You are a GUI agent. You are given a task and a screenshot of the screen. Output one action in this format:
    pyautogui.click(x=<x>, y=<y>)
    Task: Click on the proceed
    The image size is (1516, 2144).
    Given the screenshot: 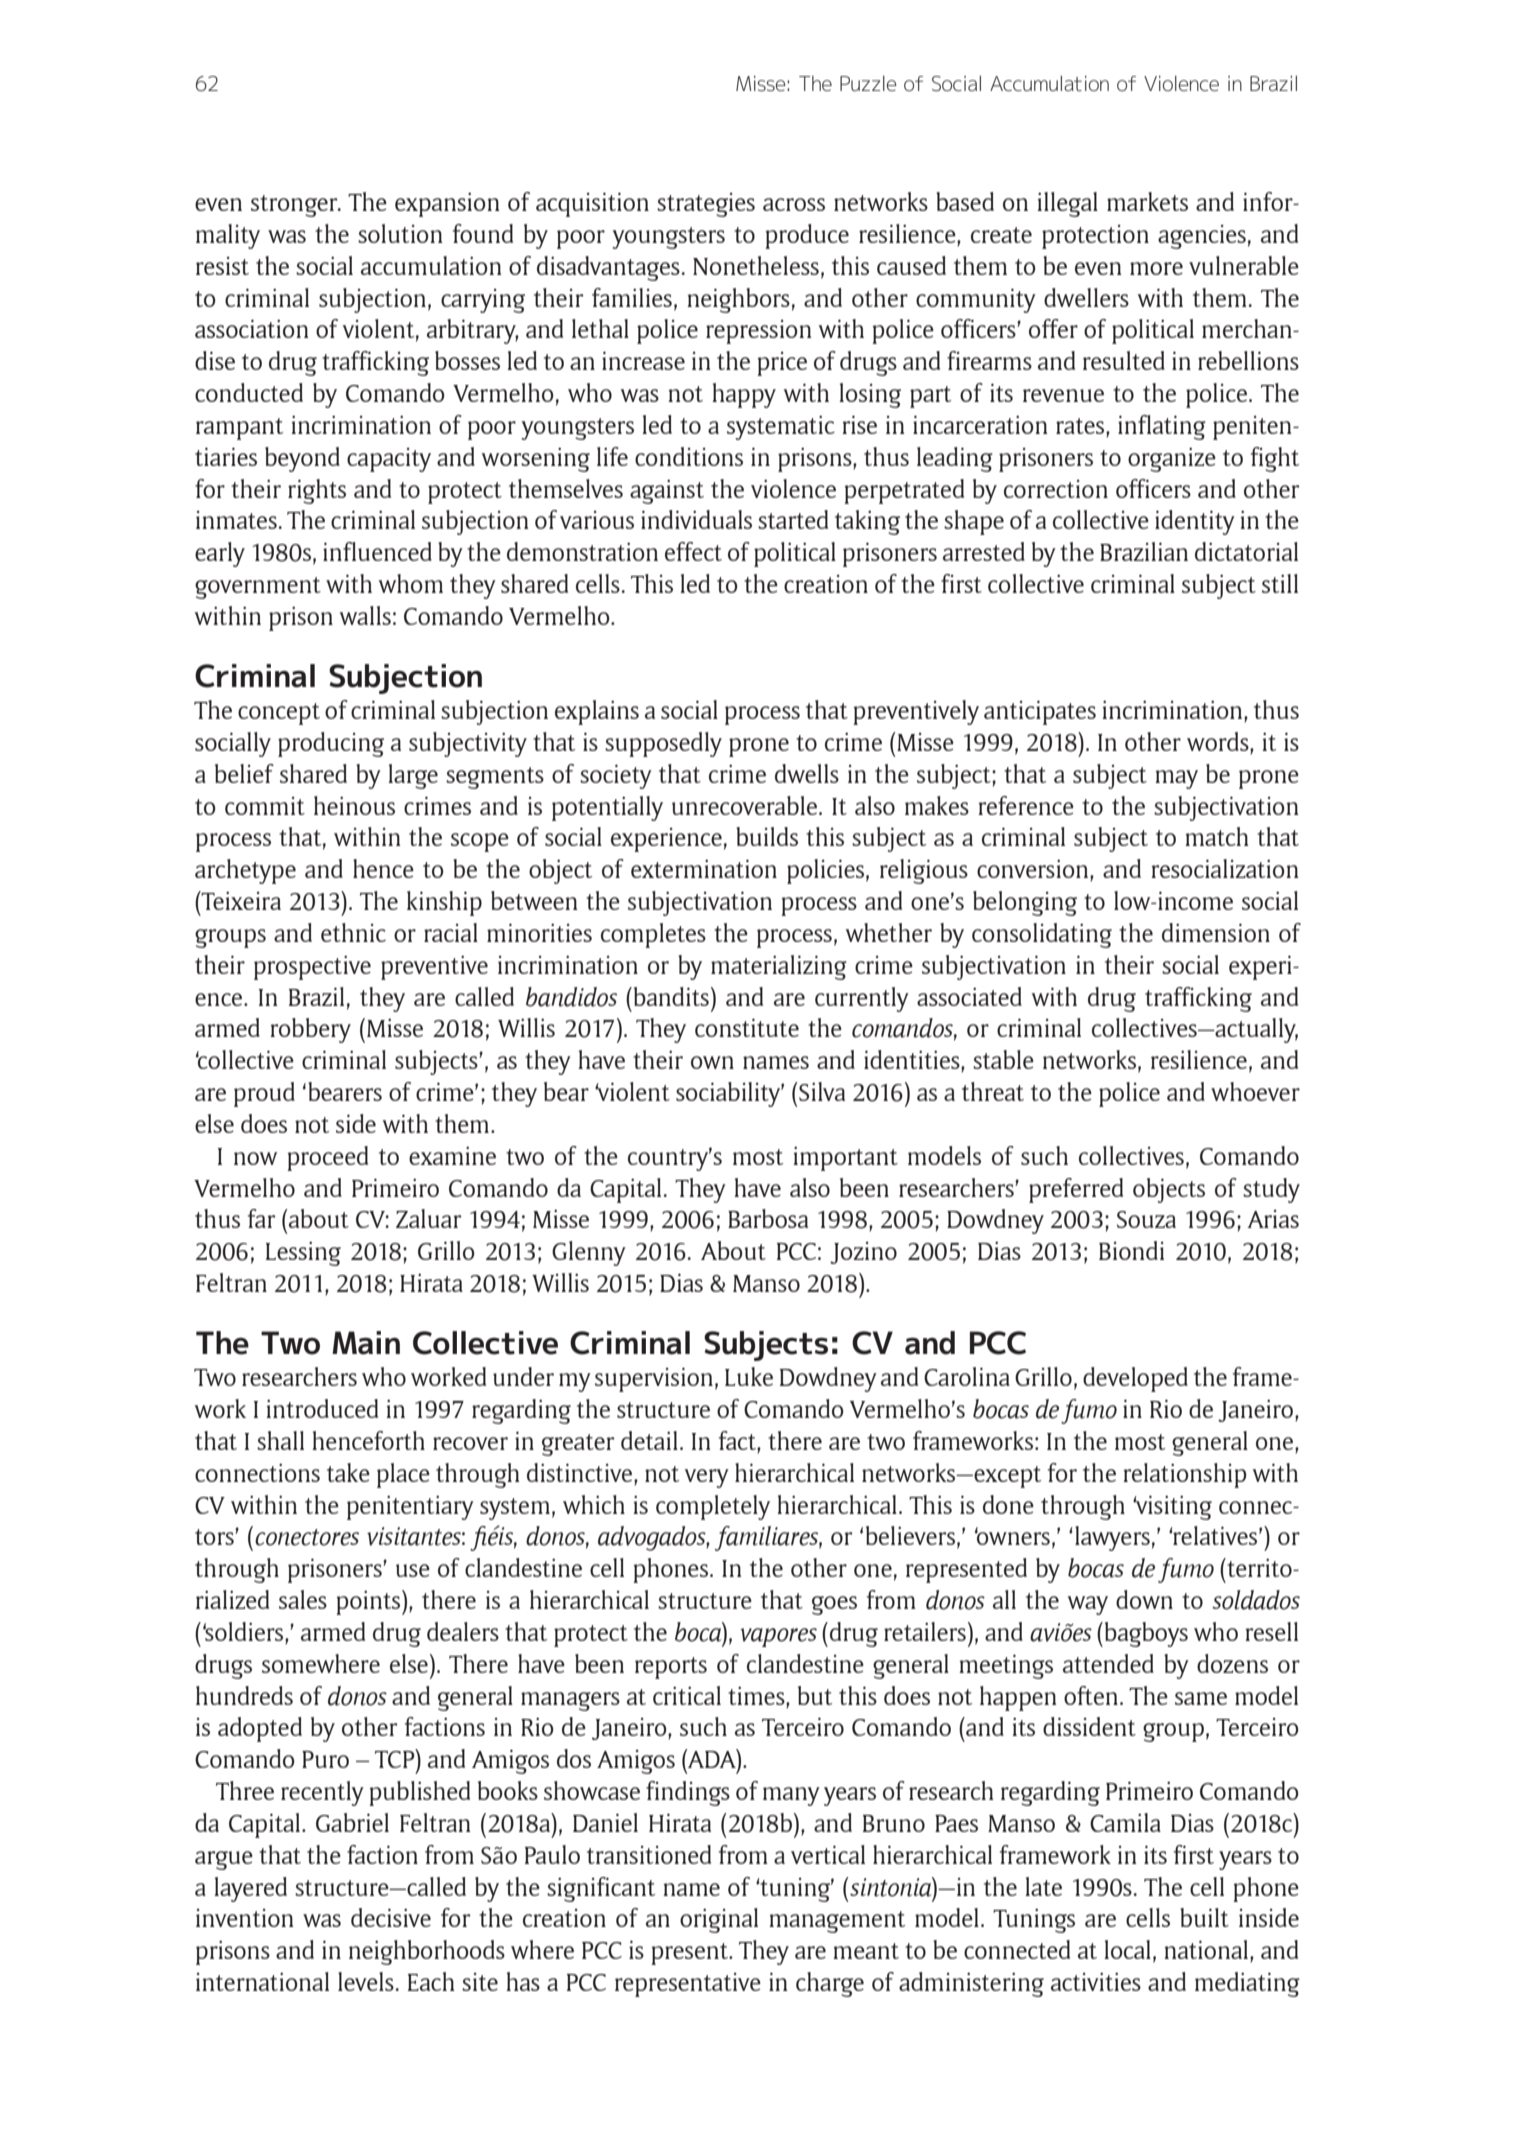 What is the action you would take?
    pyautogui.click(x=327, y=1158)
